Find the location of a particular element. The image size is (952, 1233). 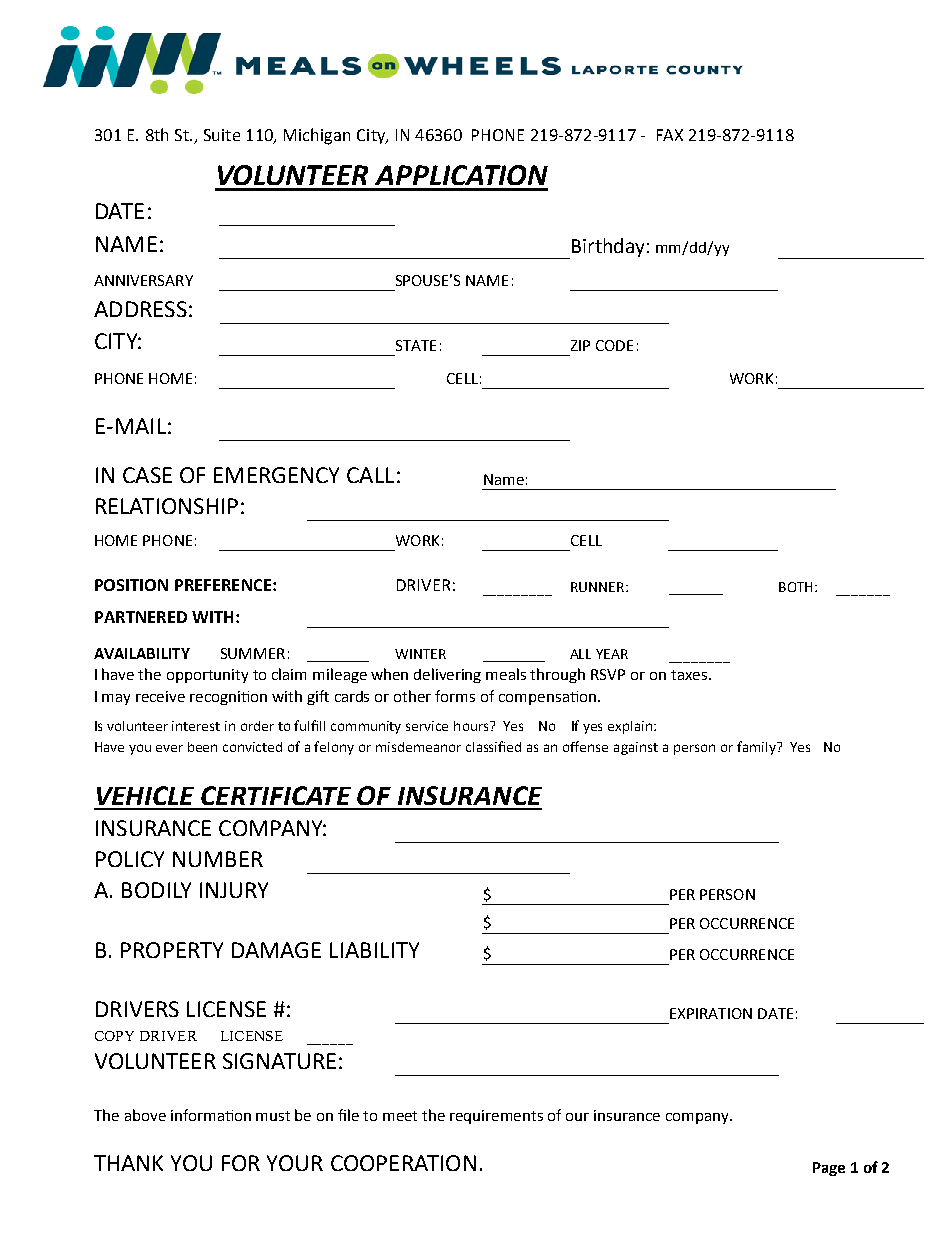

CALL is located at coordinates (370, 475).
